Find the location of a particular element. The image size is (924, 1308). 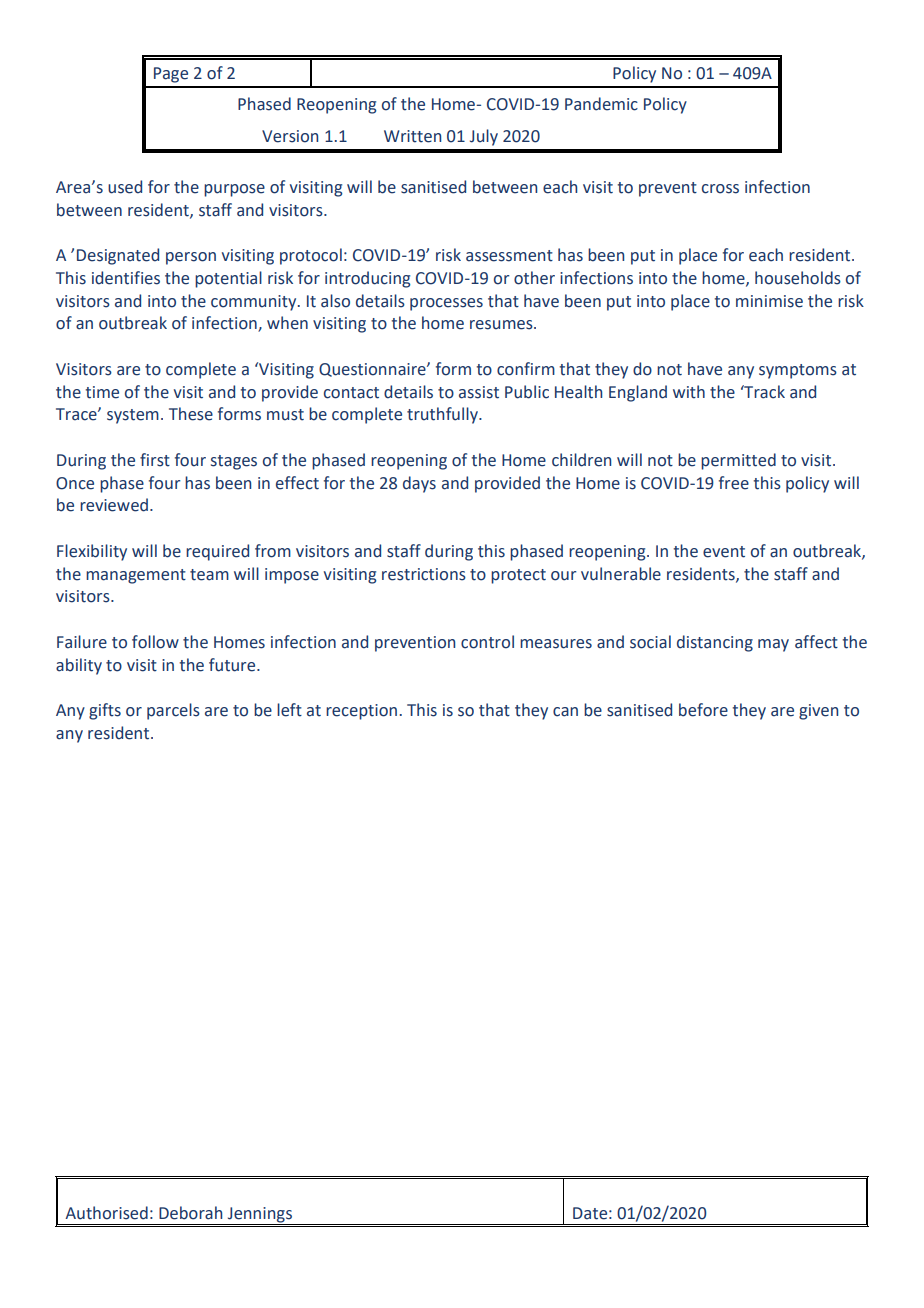

given is located at coordinates (818, 712).
